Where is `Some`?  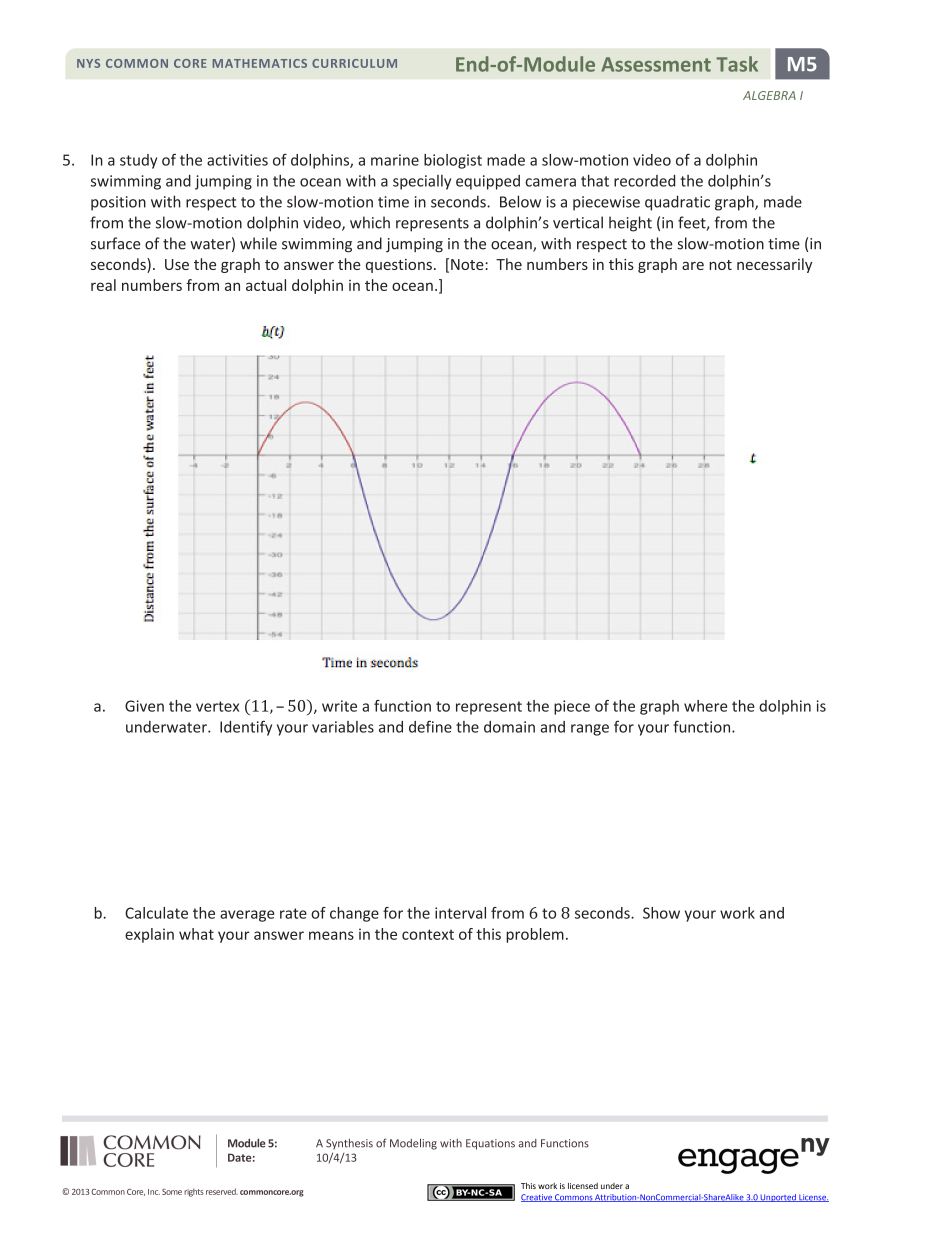
Some is located at coordinates (172, 1192).
